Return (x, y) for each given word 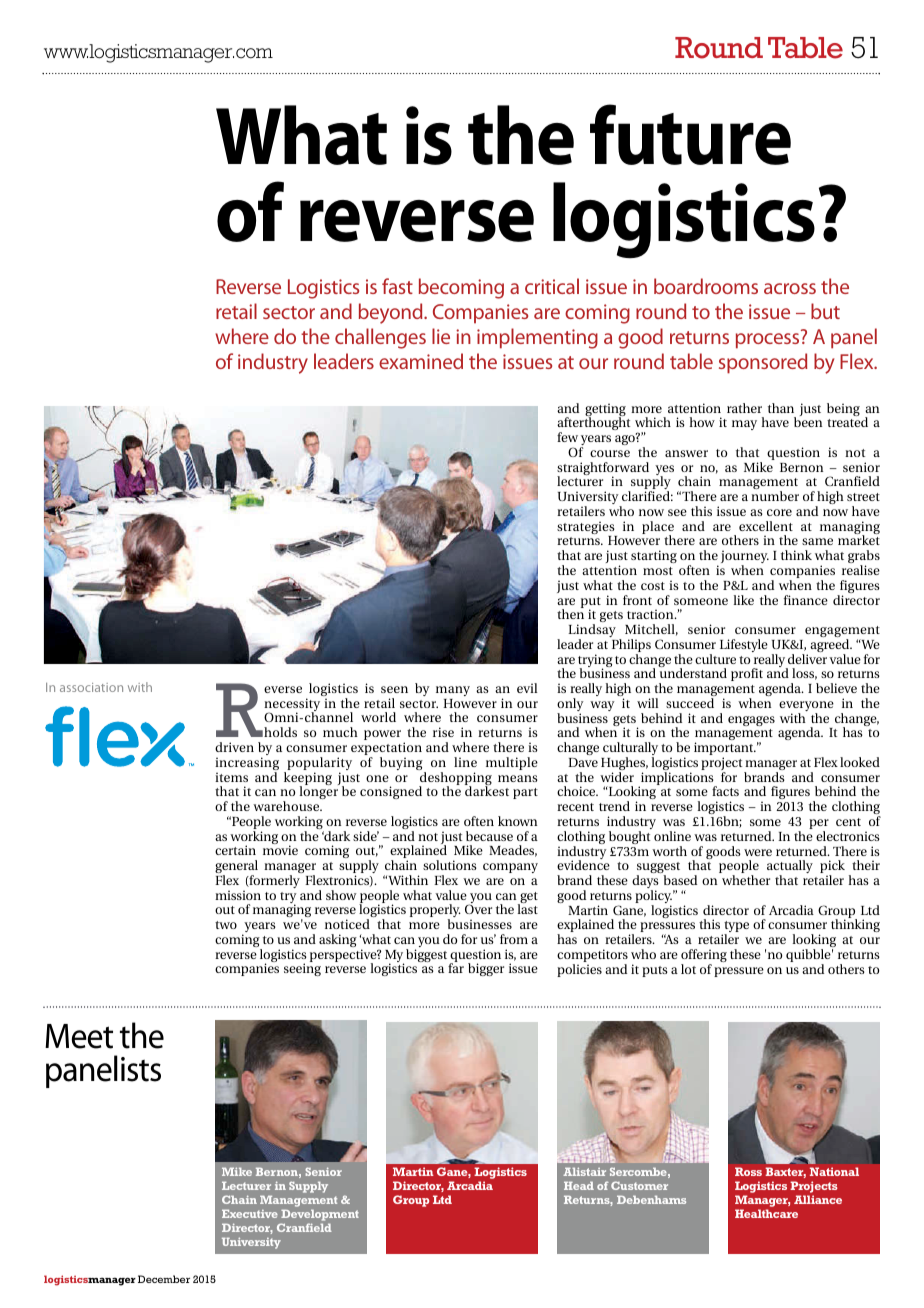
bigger (486, 969)
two (226, 925)
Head (579, 1186)
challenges (380, 338)
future (690, 134)
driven (234, 747)
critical (552, 286)
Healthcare (766, 1213)
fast (397, 286)
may (744, 425)
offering (704, 957)
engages (751, 721)
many (453, 691)
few (567, 437)
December (164, 1279)
